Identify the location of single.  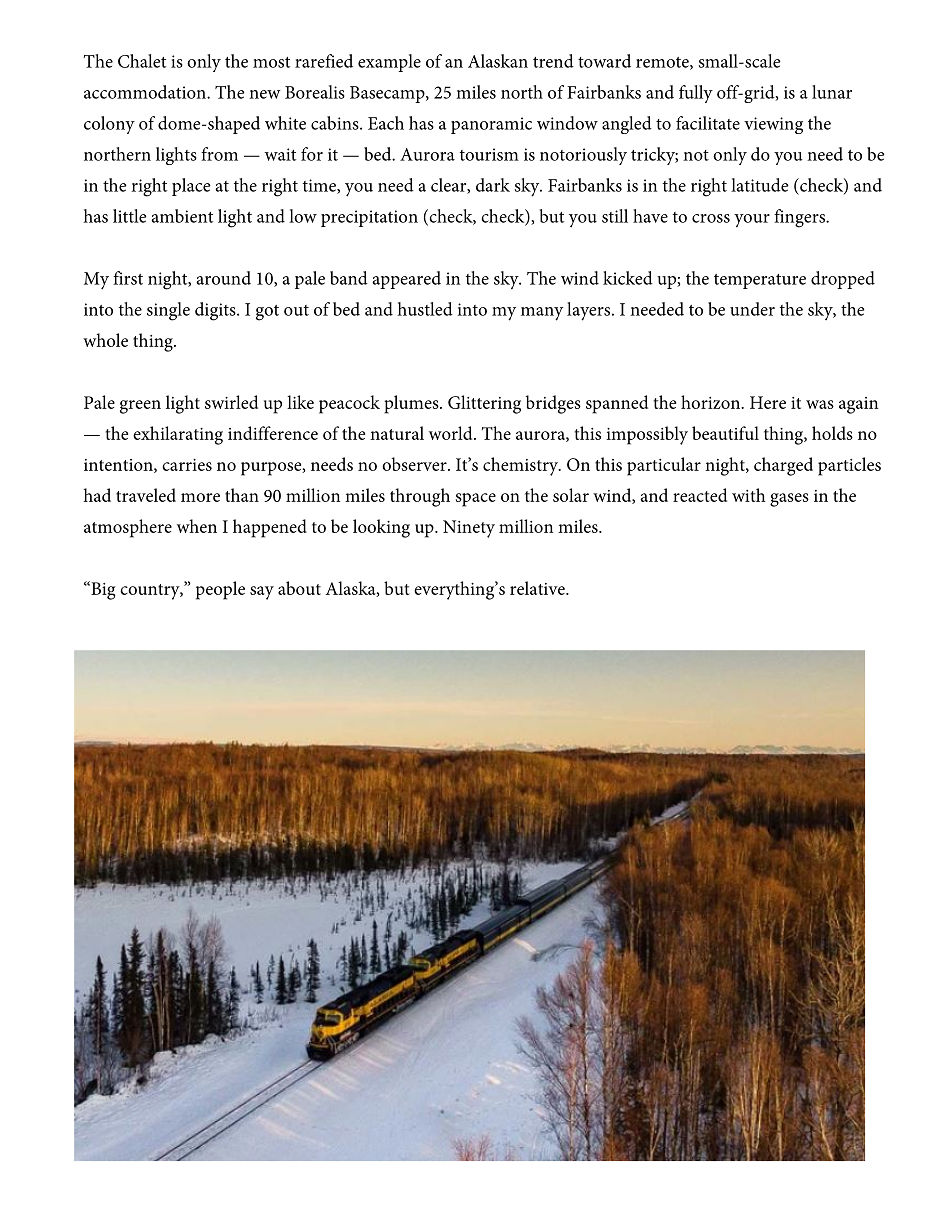
(168, 311).
